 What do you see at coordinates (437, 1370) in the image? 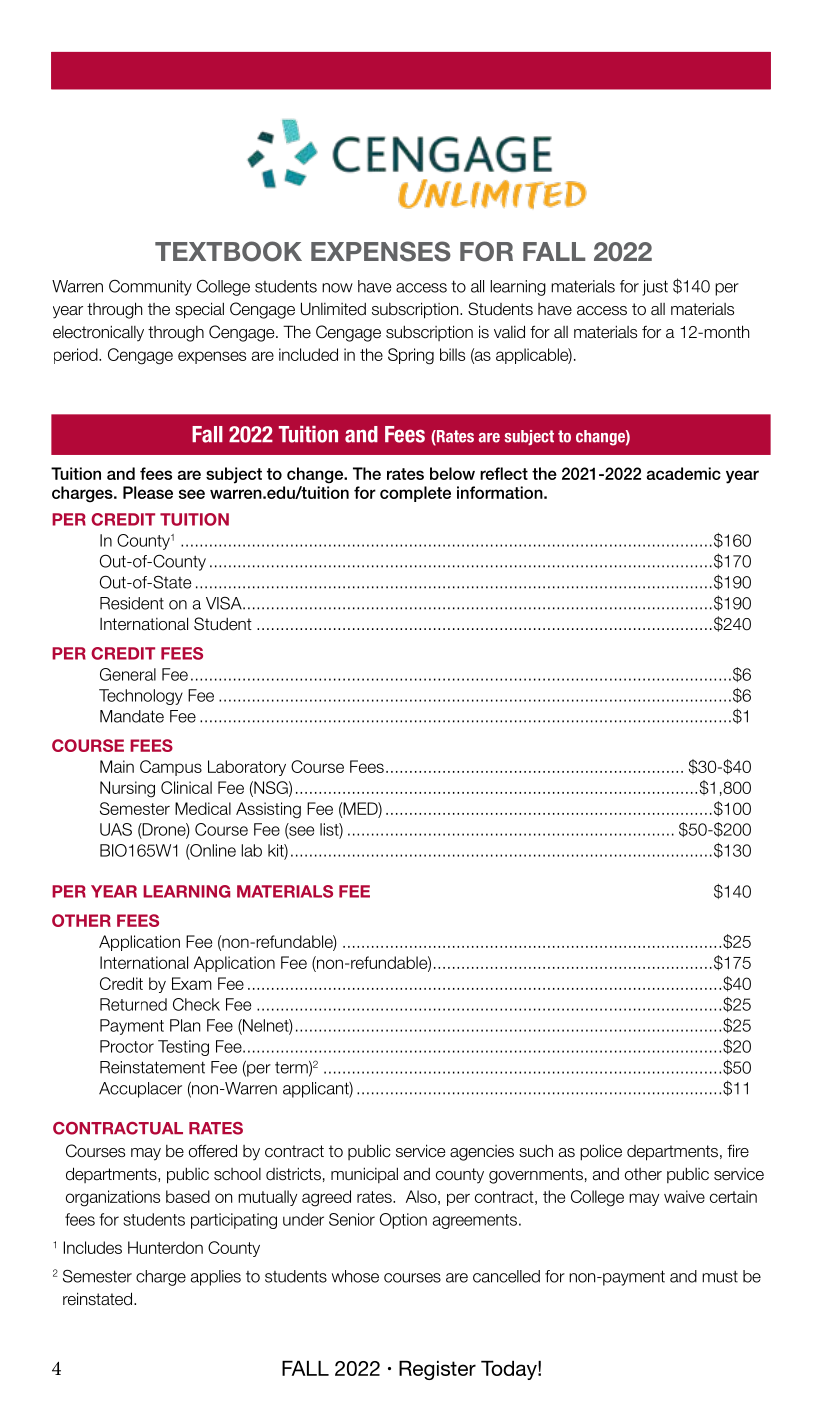
I see `Register` at bounding box center [437, 1370].
